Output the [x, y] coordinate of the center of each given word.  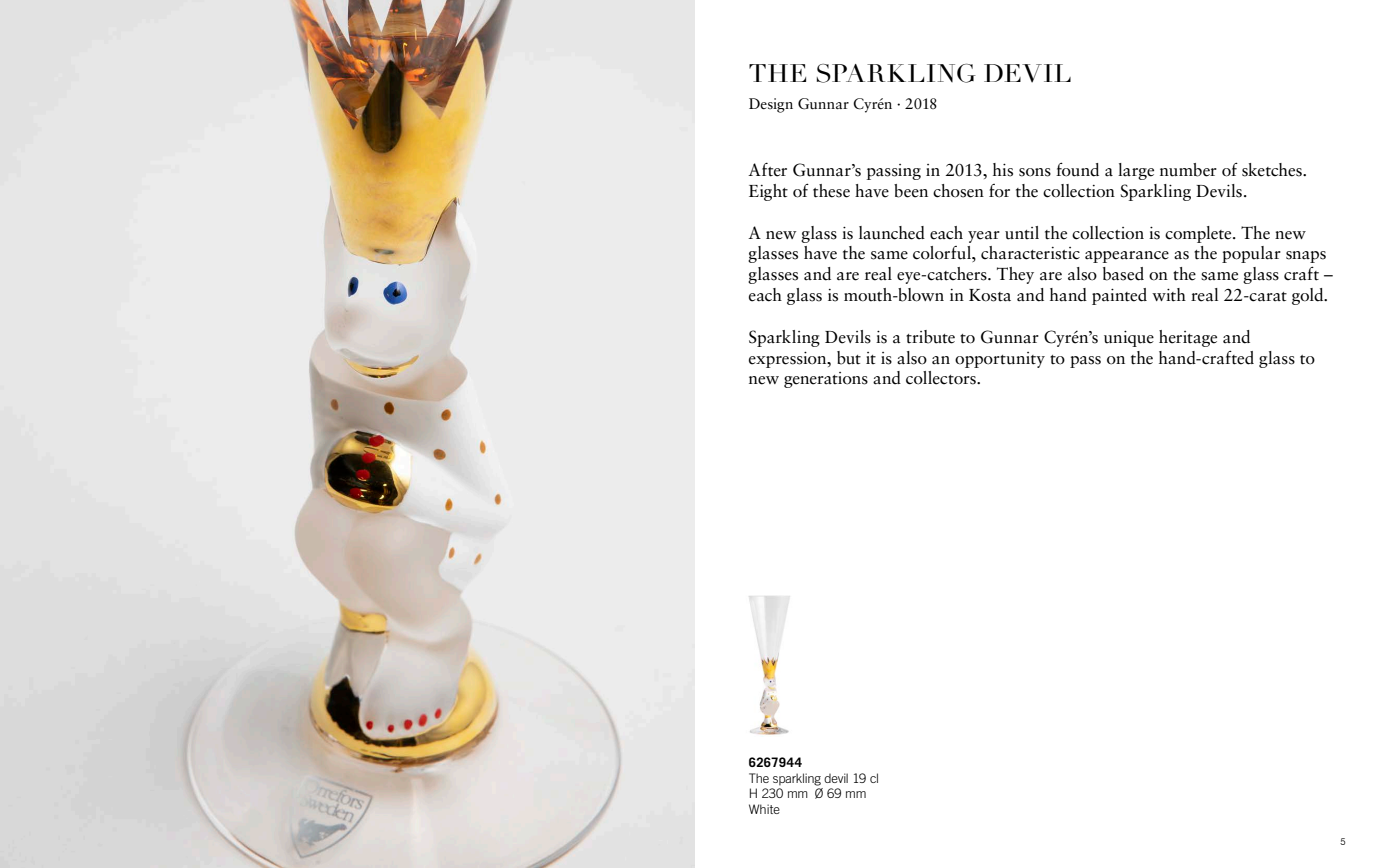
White [764, 809]
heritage [1188, 338]
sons [1035, 172]
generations [826, 380]
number [1188, 170]
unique [1129, 339]
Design [771, 105]
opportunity [1000, 360]
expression [789, 360]
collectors [942, 378]
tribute [930, 337]
